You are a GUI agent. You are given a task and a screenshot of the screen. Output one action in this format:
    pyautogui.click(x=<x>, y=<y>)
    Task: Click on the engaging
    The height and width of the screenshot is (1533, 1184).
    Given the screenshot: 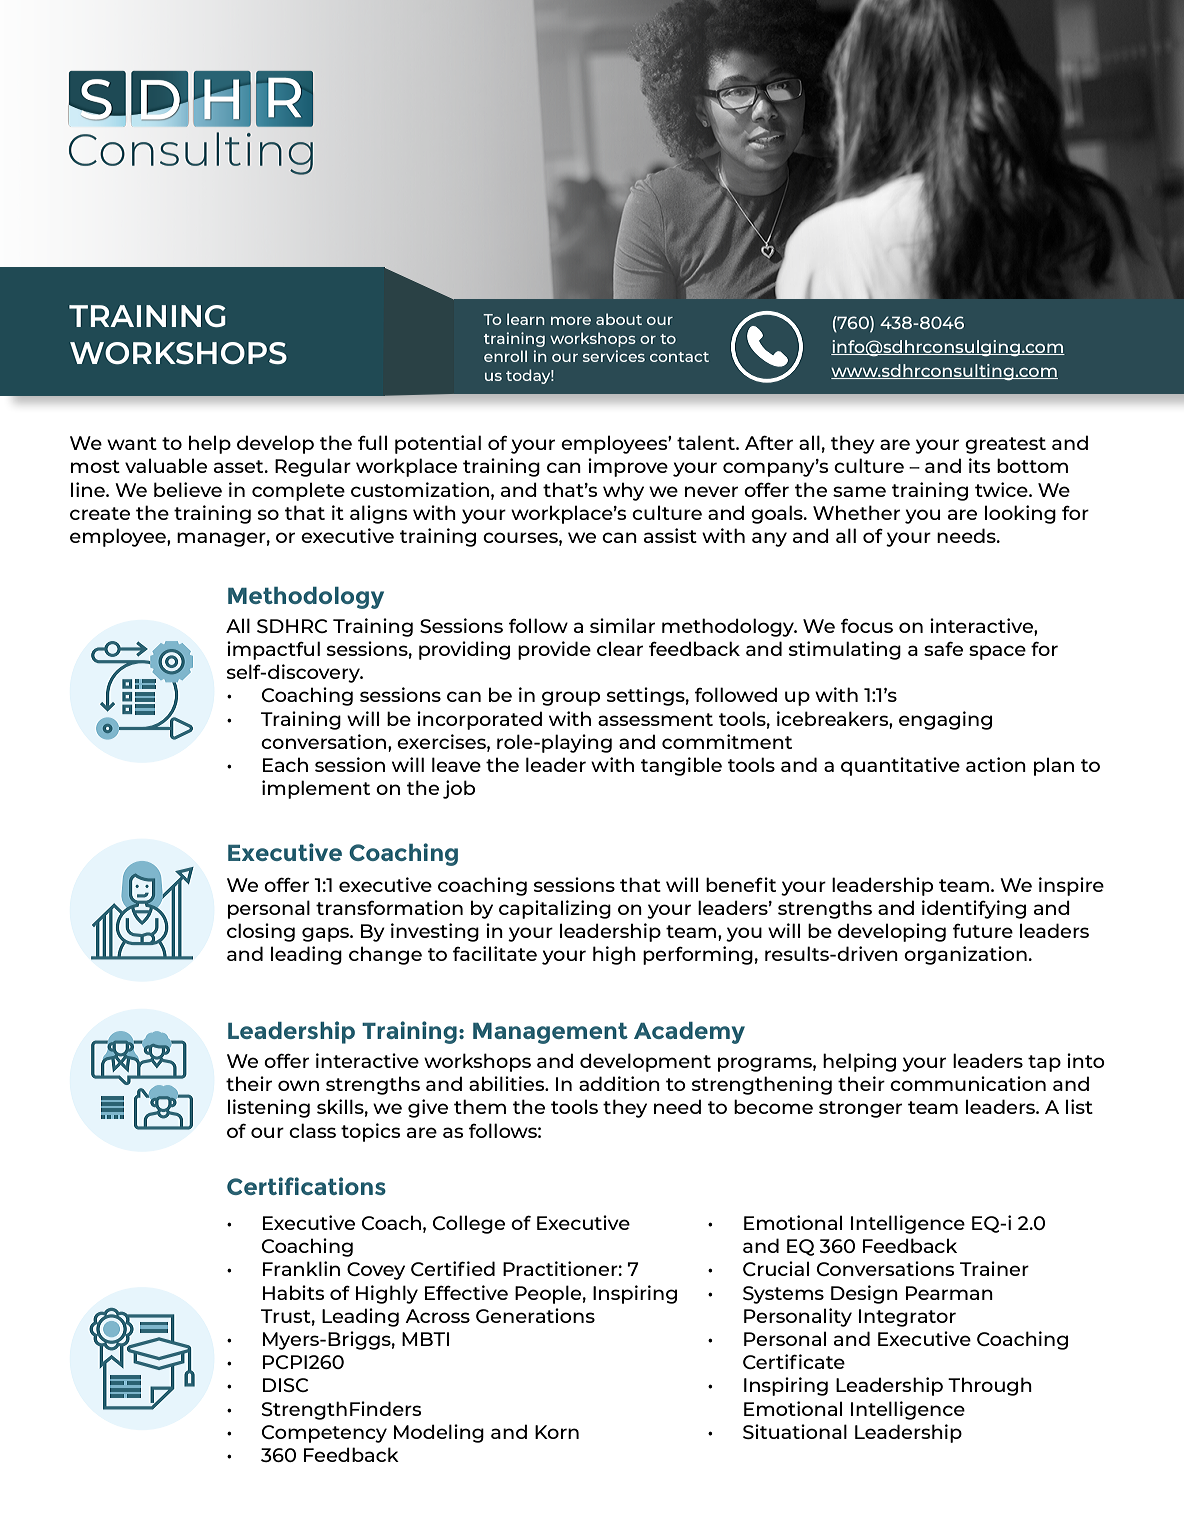 What is the action you would take?
    pyautogui.click(x=945, y=720)
